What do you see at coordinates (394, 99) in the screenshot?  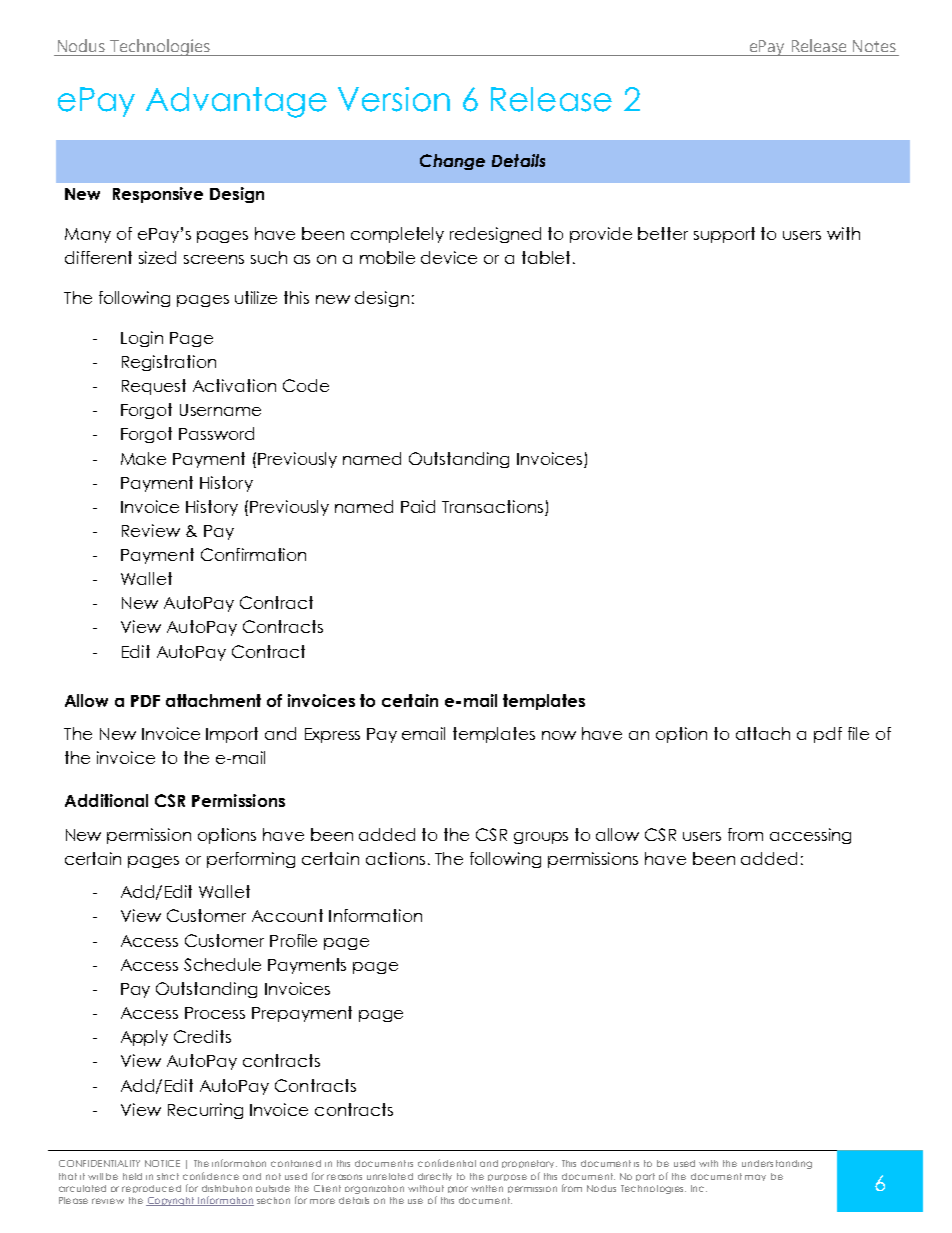 I see `Version` at bounding box center [394, 99].
